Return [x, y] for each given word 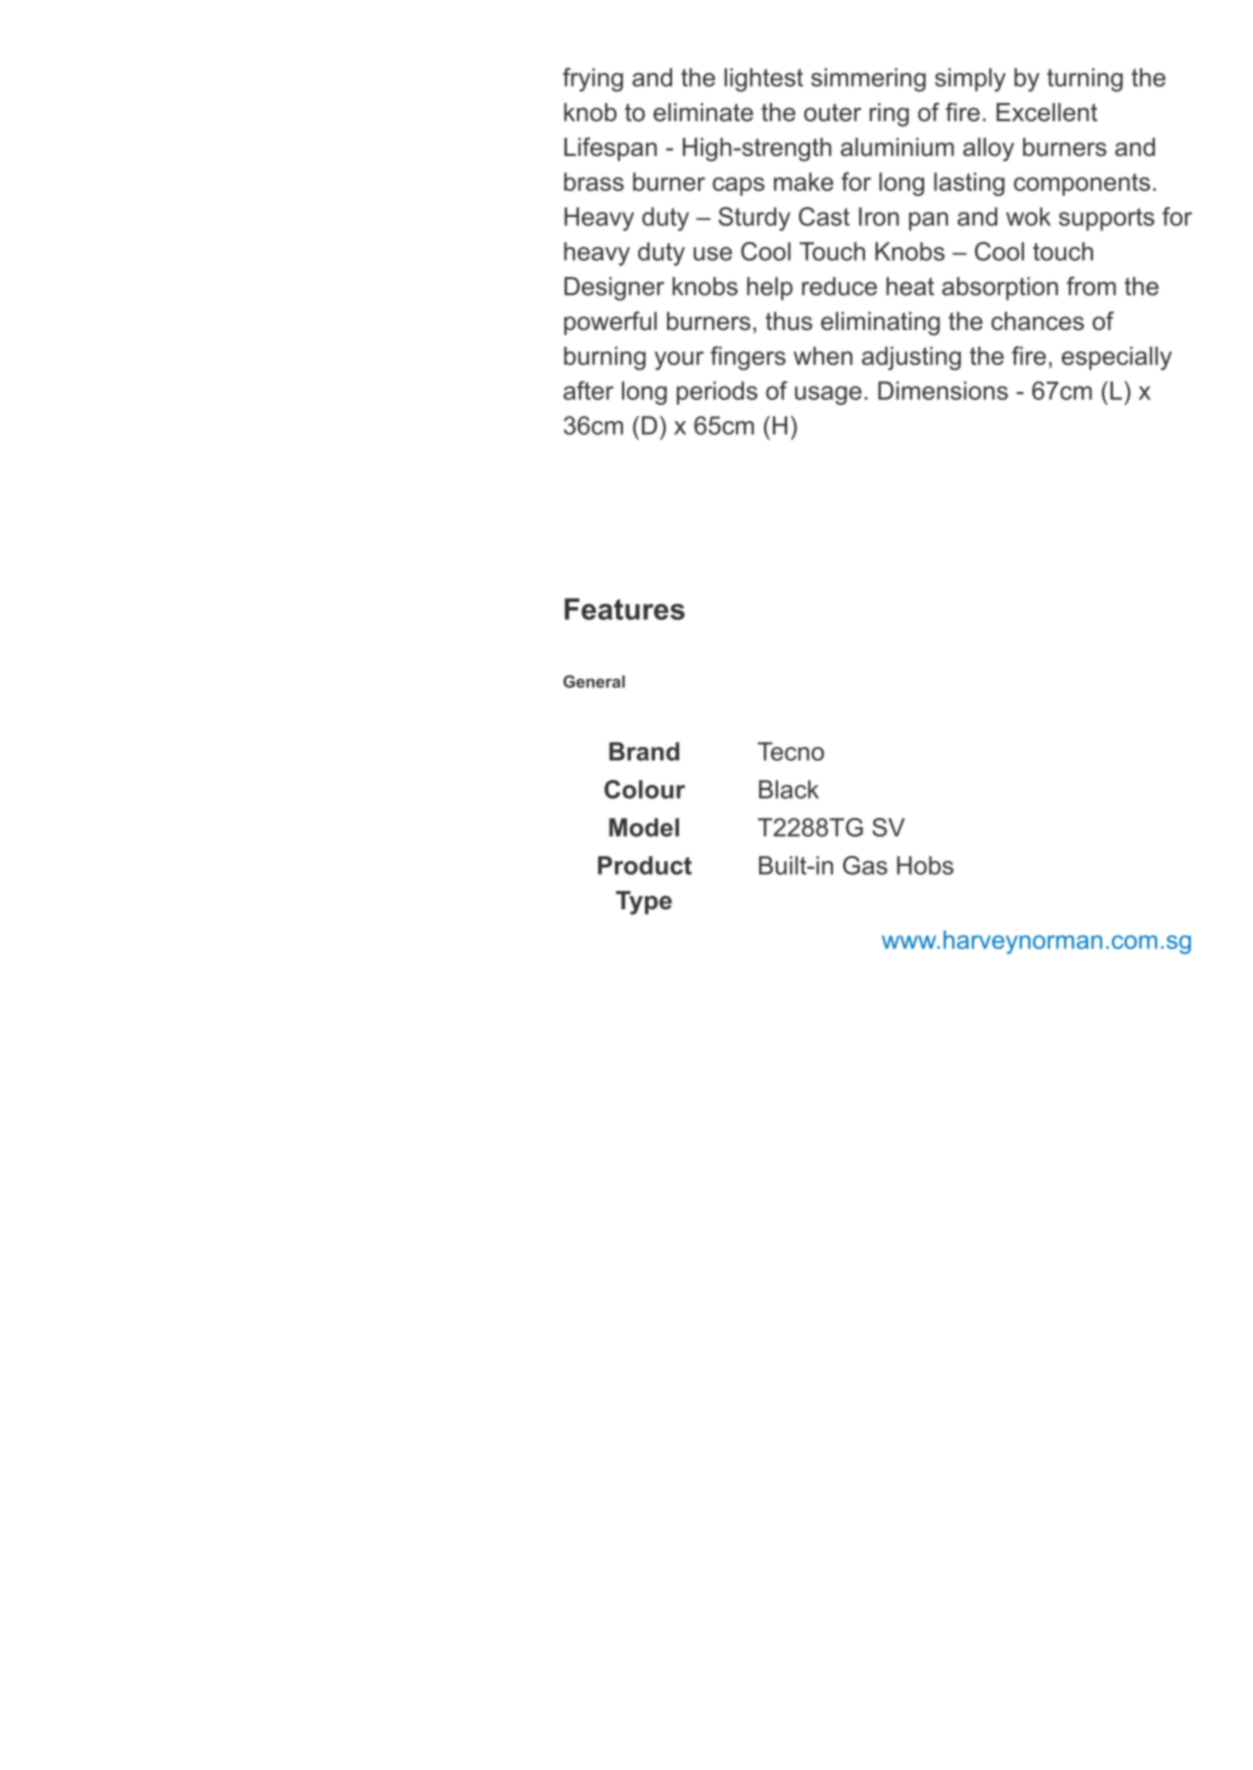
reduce [839, 286]
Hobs [925, 865]
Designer [614, 289]
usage [828, 395]
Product [645, 865]
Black [789, 789]
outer [832, 112]
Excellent [1047, 112]
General [594, 681]
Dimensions [943, 390]
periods [717, 393]
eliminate [703, 112]
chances [1037, 321]
